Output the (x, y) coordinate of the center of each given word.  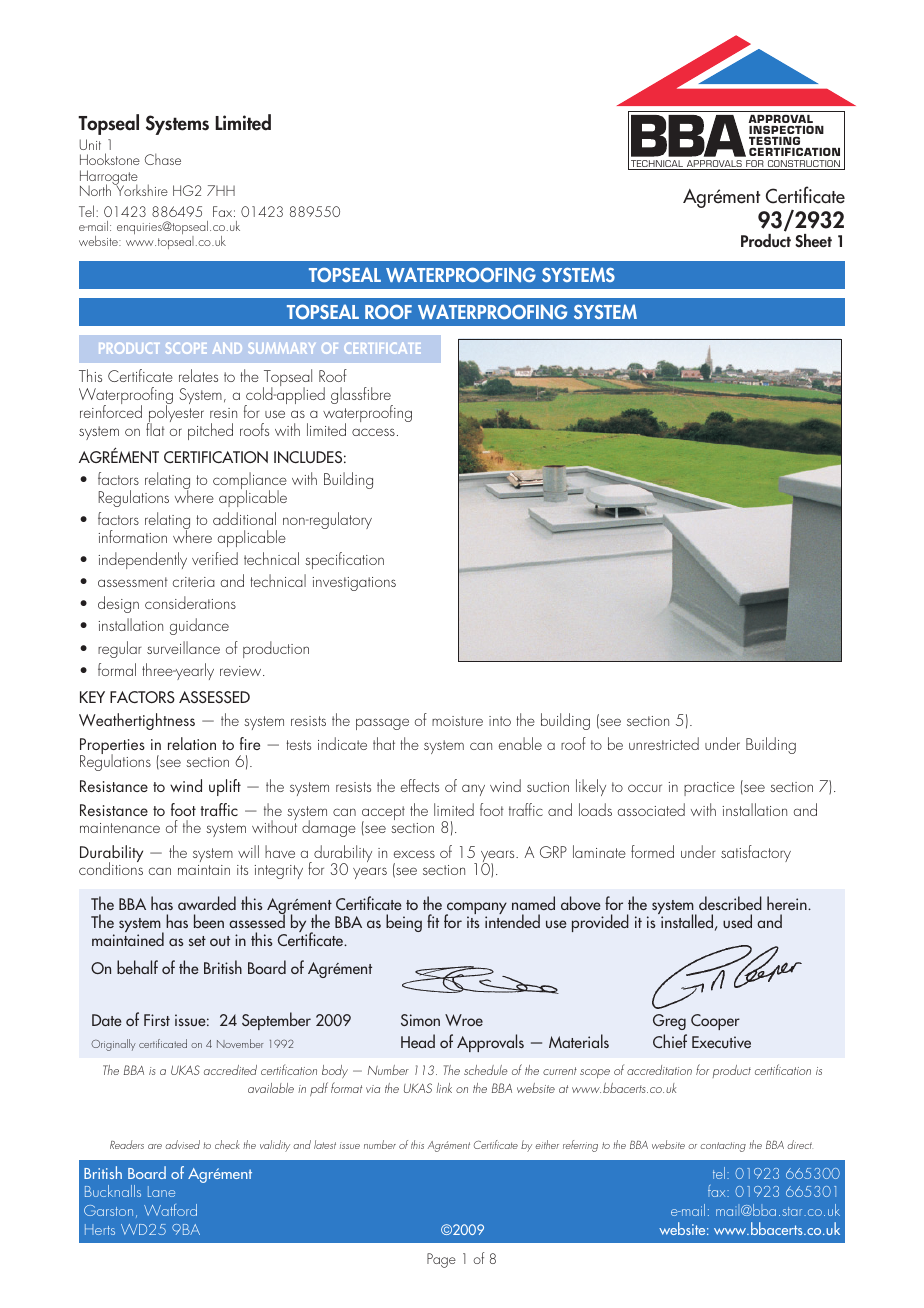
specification (344, 560)
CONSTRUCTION (804, 165)
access (373, 432)
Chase (163, 159)
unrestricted (664, 743)
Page (441, 1260)
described (730, 903)
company (476, 909)
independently (143, 560)
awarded (207, 903)
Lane (161, 1191)
